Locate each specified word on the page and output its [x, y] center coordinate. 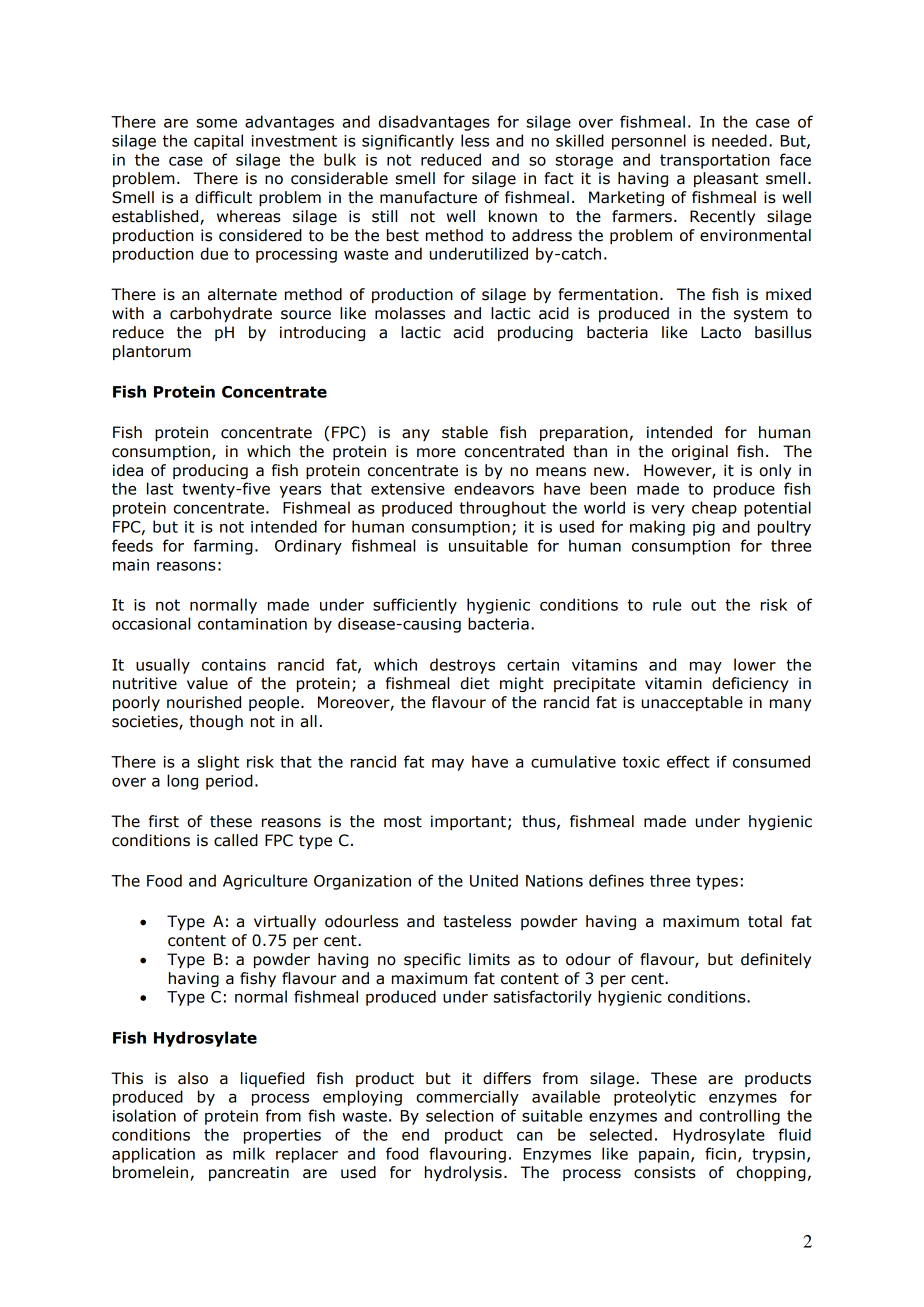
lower [755, 664]
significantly [408, 142]
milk [249, 1153]
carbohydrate [221, 314]
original [700, 452]
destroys [462, 666]
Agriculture [265, 882]
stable [465, 432]
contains [234, 665]
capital [218, 142]
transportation [715, 161]
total [765, 921]
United [494, 880]
